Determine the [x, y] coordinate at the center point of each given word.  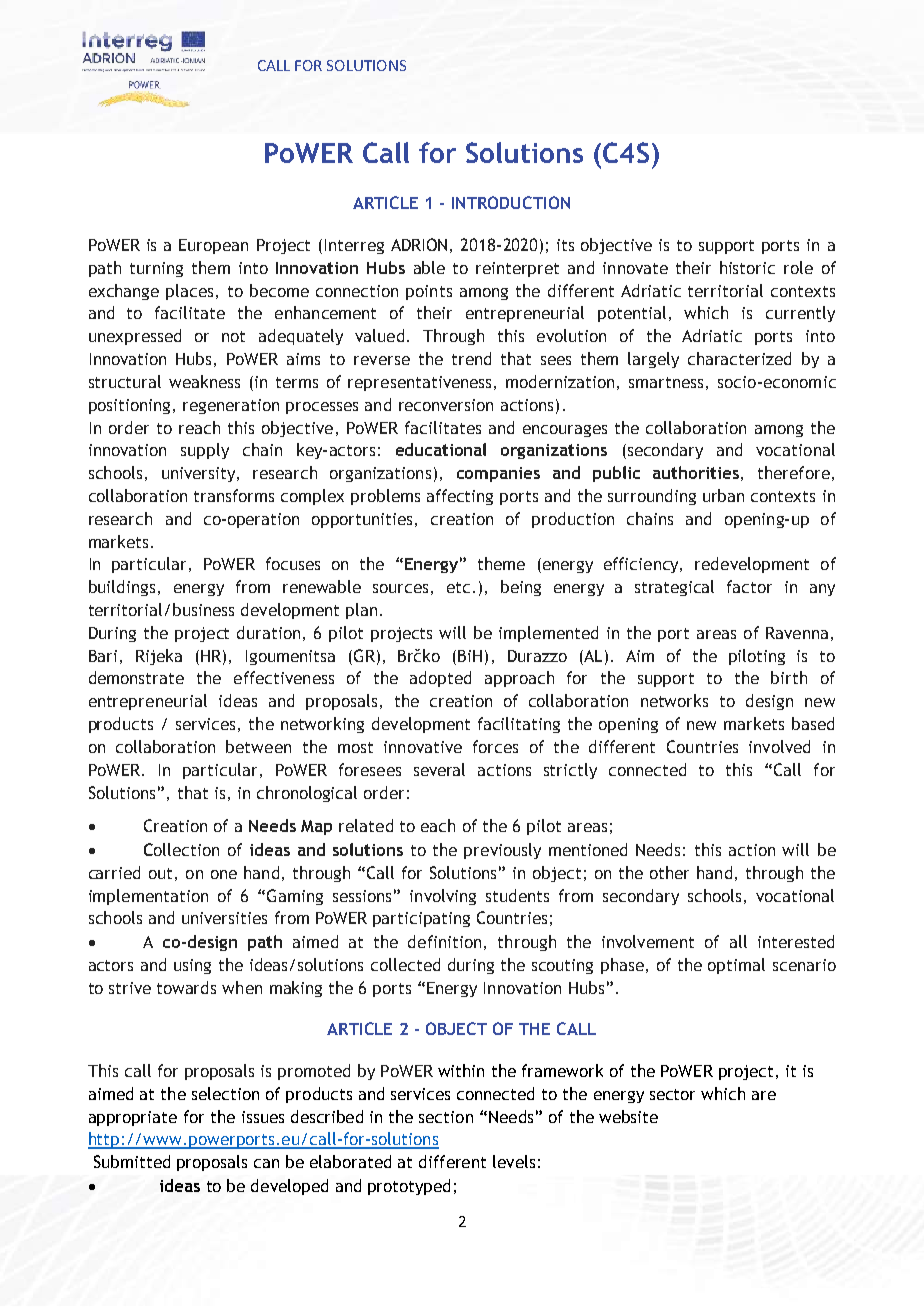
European [213, 246]
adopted [440, 679]
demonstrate [136, 677]
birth [789, 677]
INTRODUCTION [511, 202]
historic [747, 267]
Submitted [132, 1161]
